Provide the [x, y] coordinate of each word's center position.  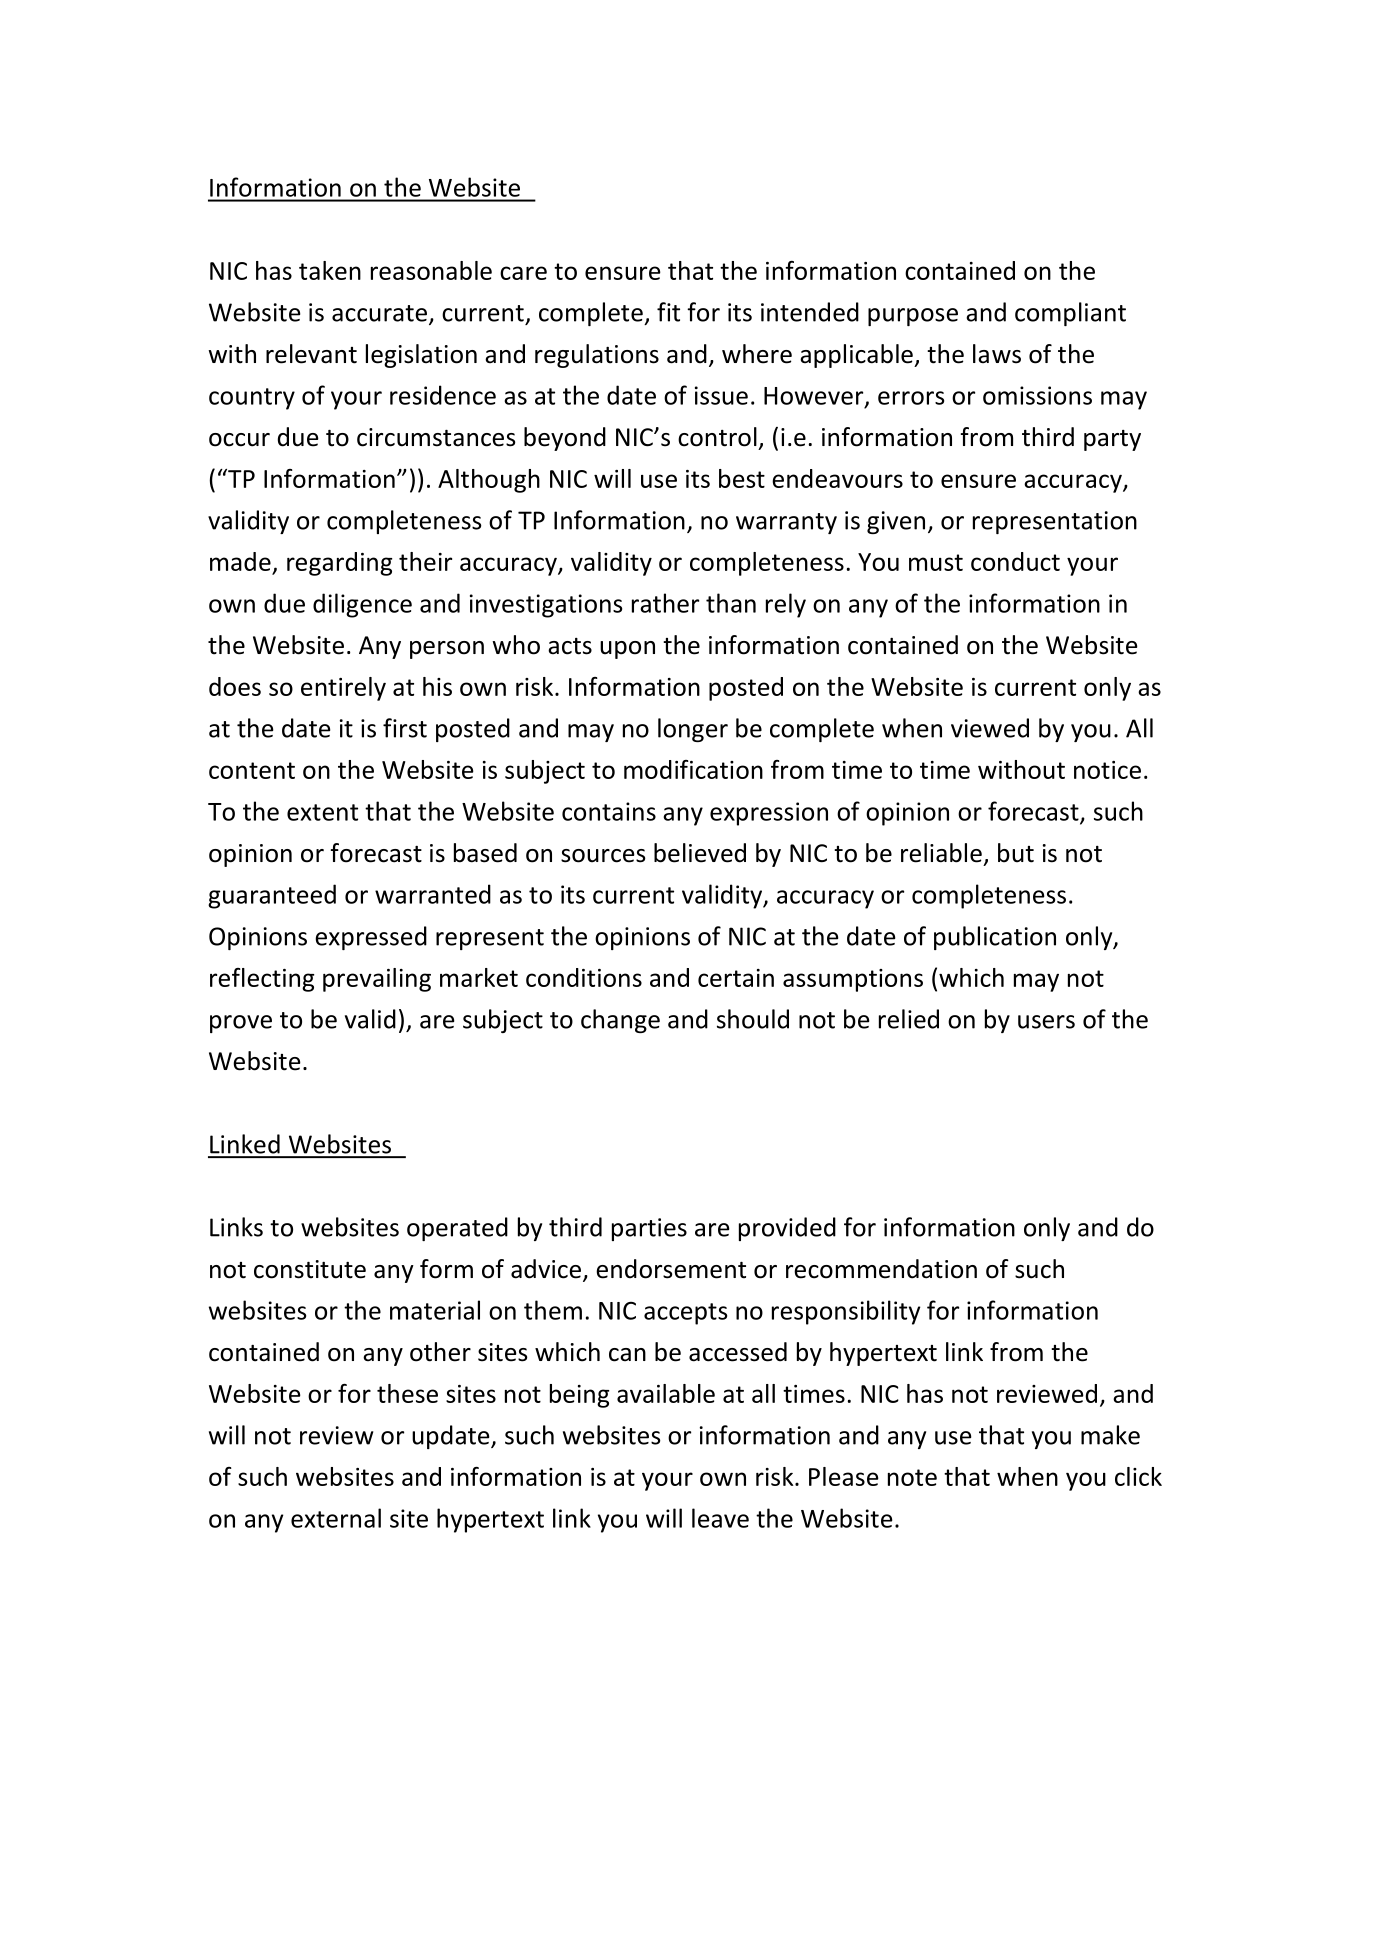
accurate [379, 313]
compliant [1070, 314]
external [336, 1518]
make [1110, 1435]
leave [720, 1518]
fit [668, 312]
